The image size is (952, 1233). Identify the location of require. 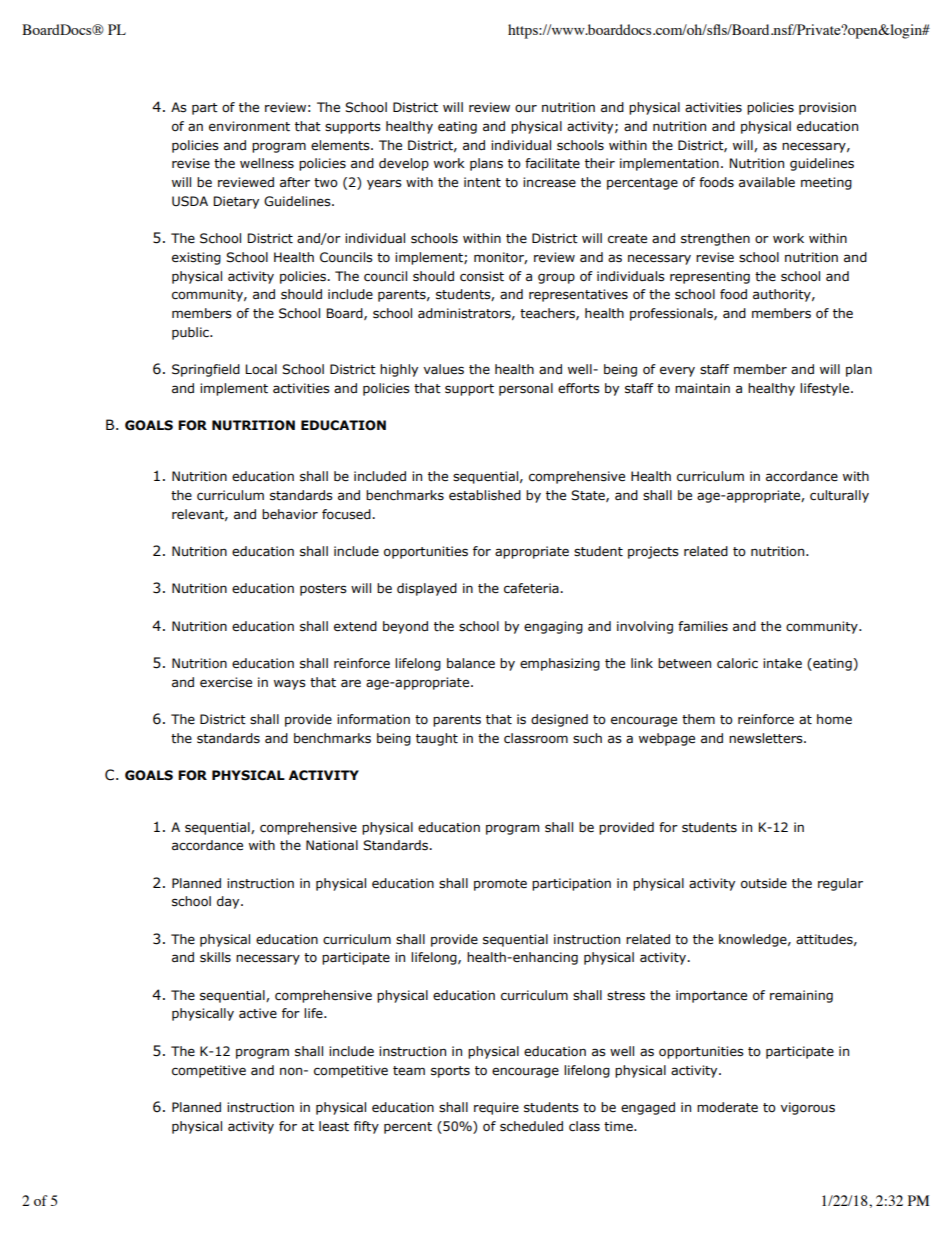
(496, 1108).
